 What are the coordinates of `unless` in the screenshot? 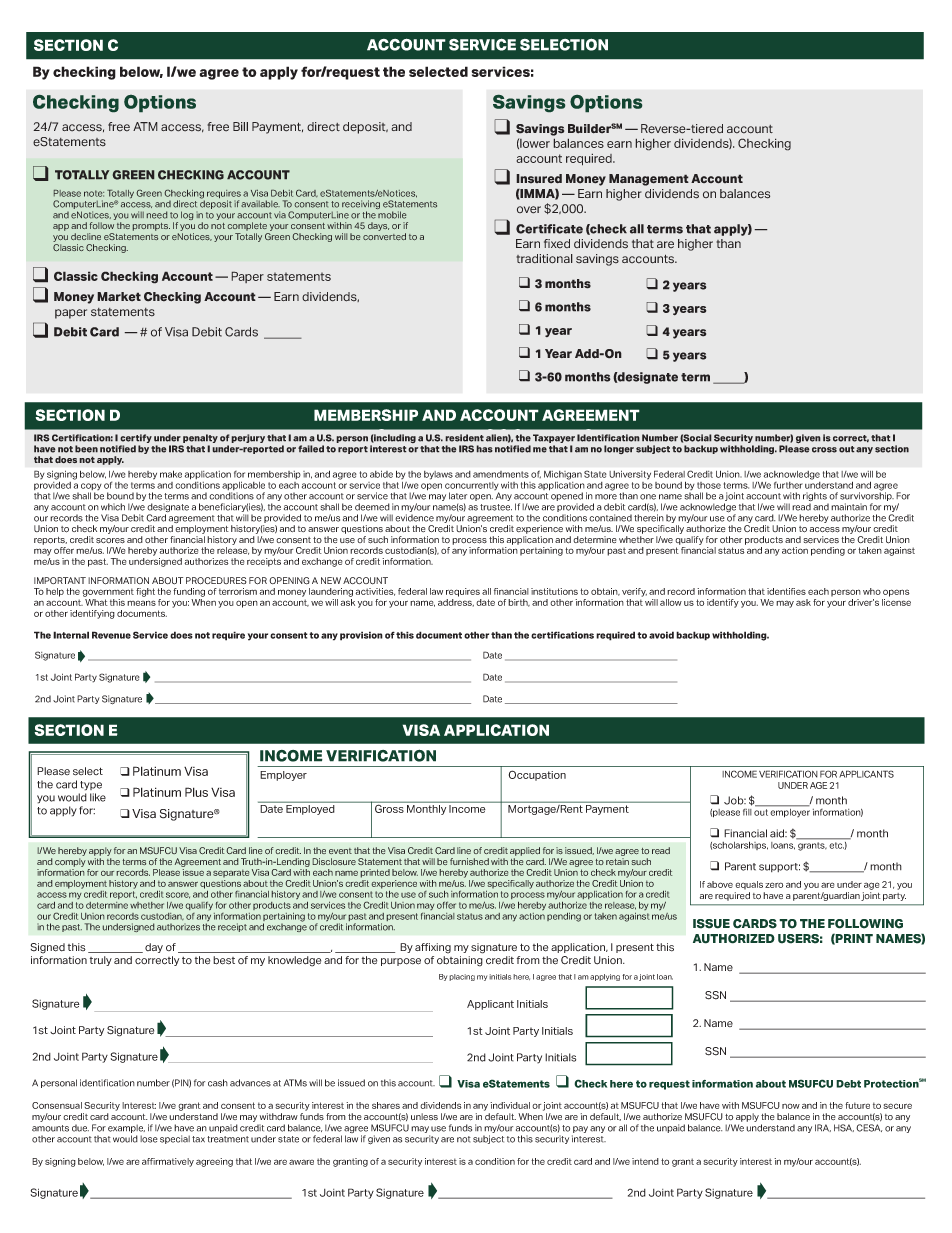 It's located at (424, 1116).
